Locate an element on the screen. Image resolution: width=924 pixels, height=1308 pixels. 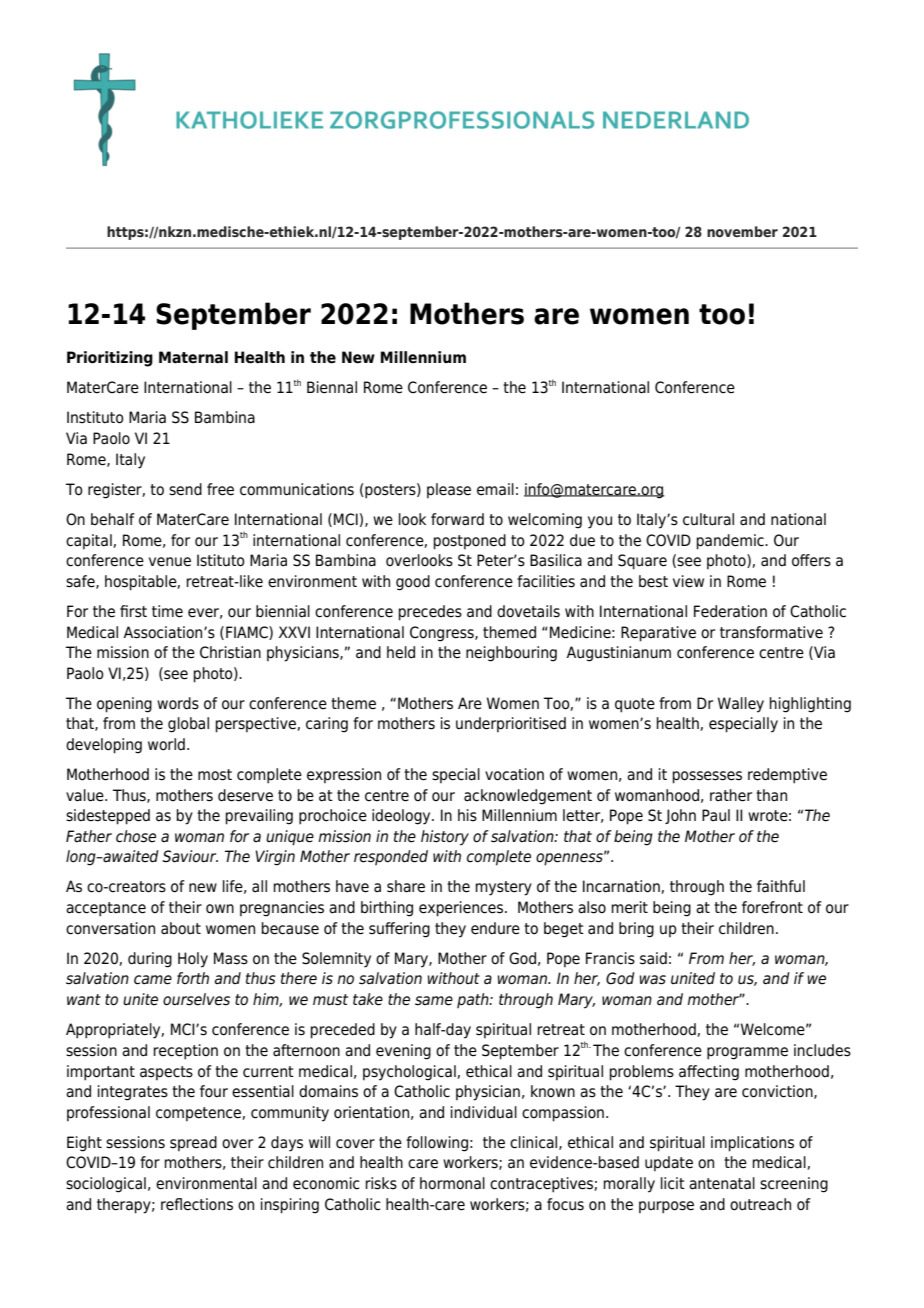
november is located at coordinates (742, 231).
